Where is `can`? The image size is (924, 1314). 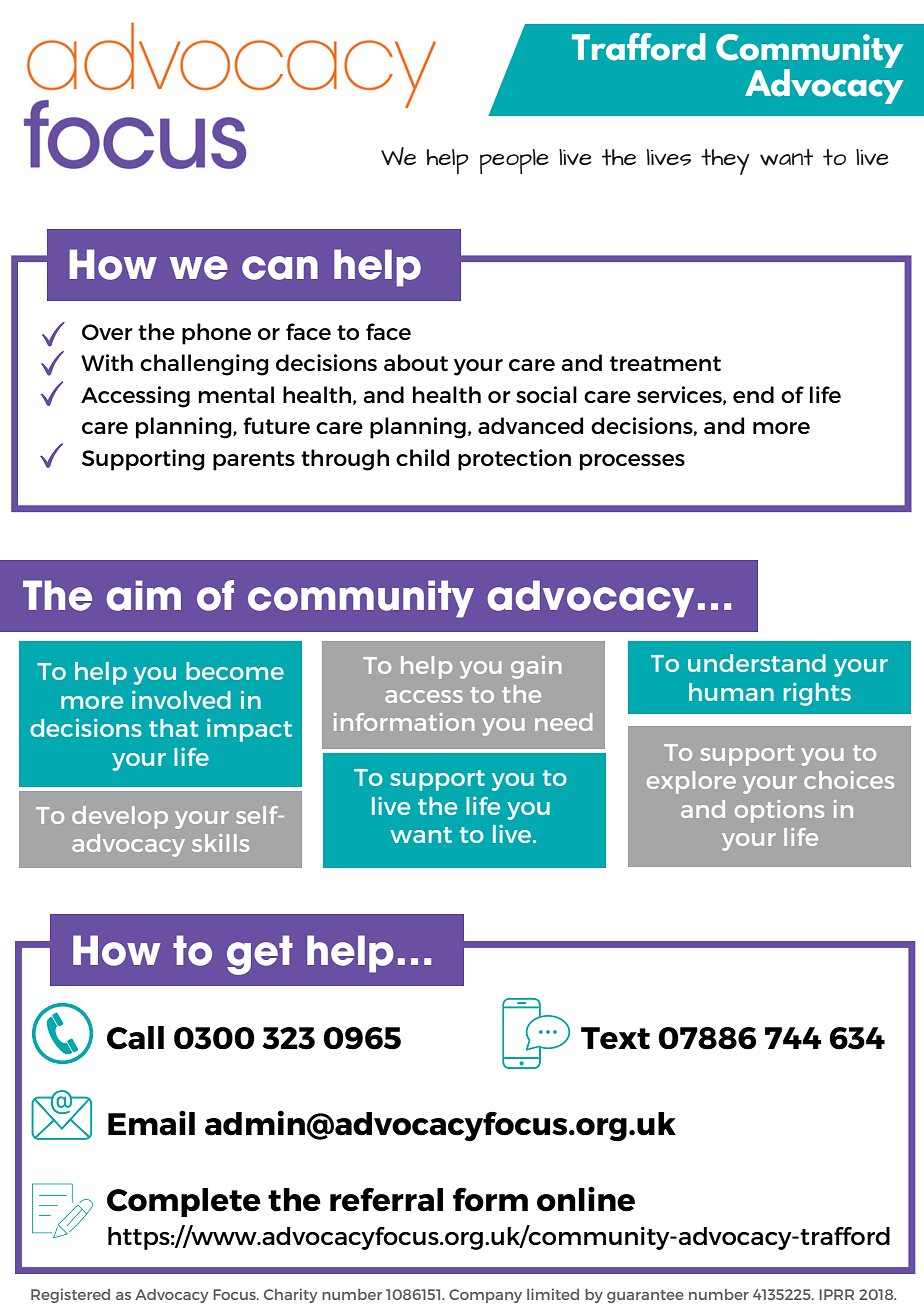
can is located at coordinates (280, 268).
